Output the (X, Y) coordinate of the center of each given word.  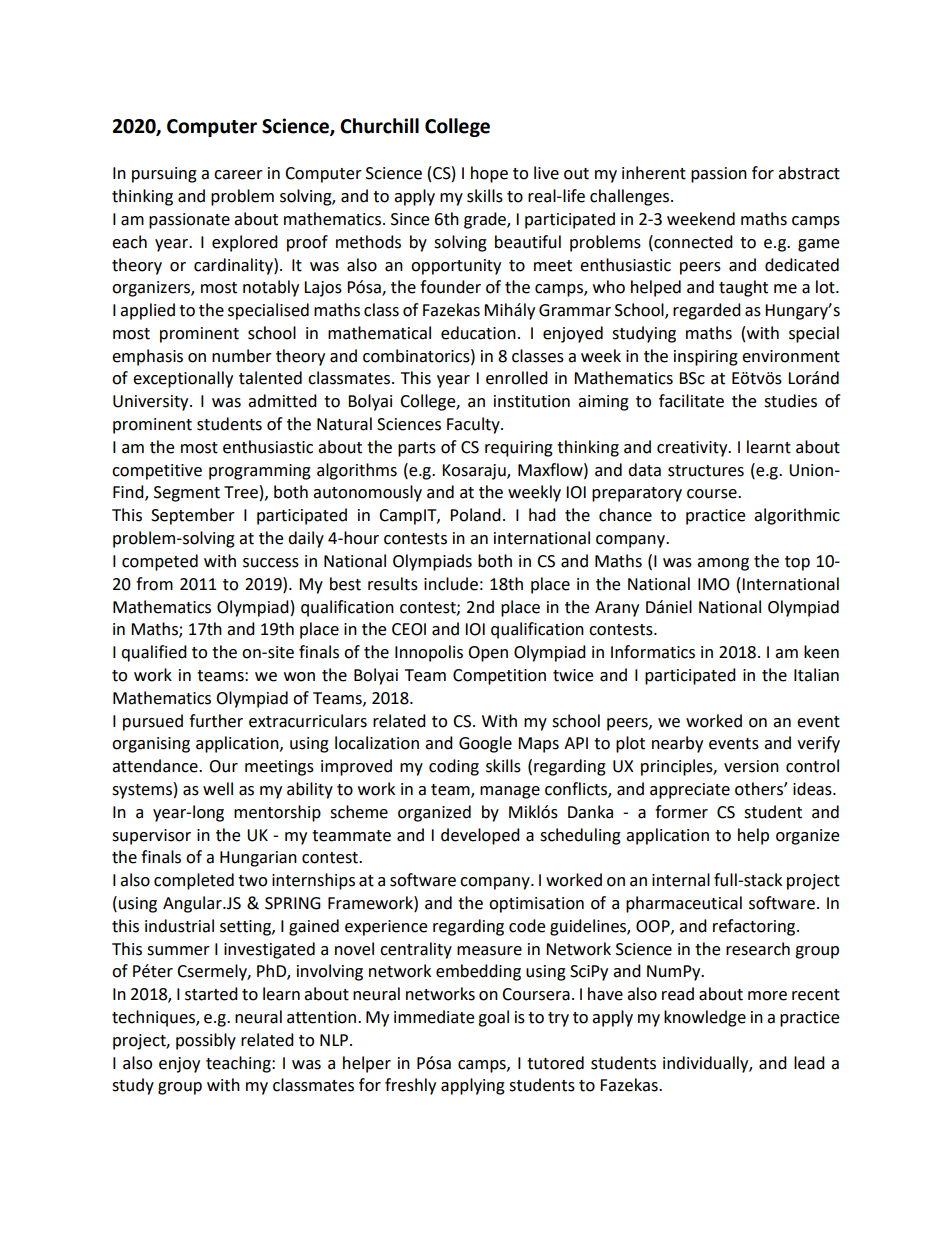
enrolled (517, 378)
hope (489, 174)
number (242, 356)
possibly (206, 1041)
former (681, 812)
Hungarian (258, 859)
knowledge (705, 1018)
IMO (714, 584)
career (238, 175)
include (451, 584)
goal (493, 1018)
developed (480, 836)
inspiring (706, 358)
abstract (809, 173)
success (271, 563)
